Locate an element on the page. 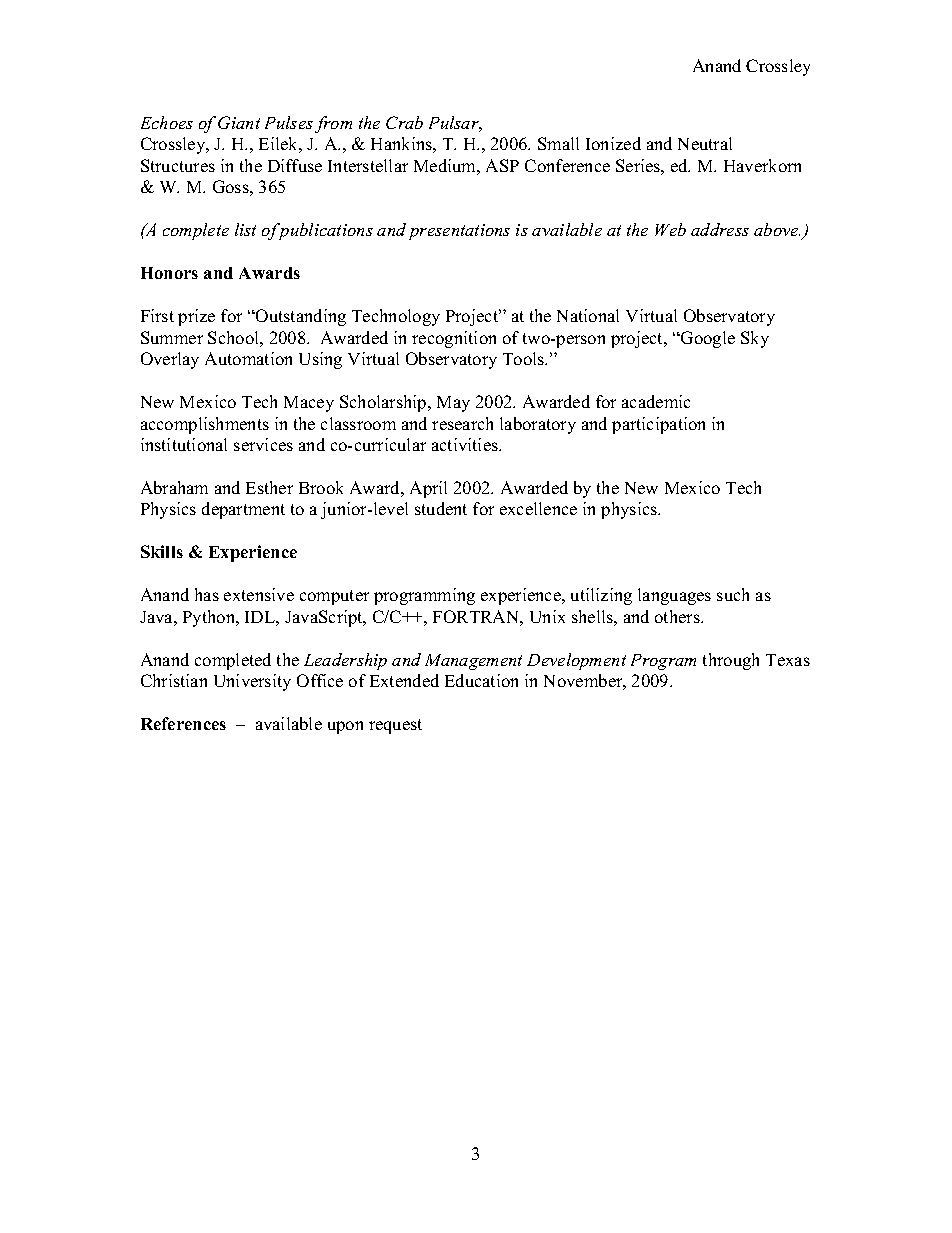 The height and width of the page is (1233, 952). Google is located at coordinates (707, 339).
